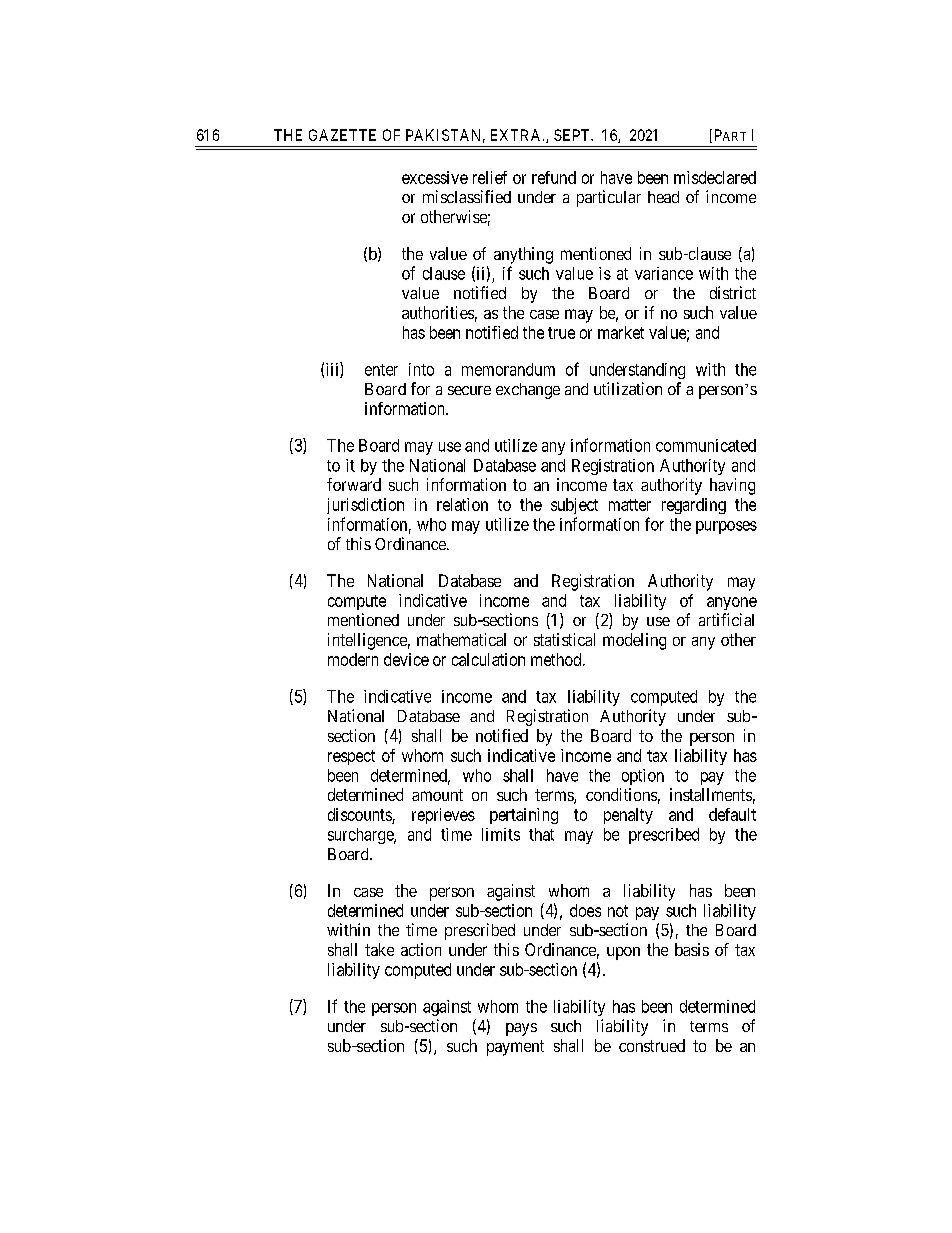 This screenshot has height=1233, width=952. What do you see at coordinates (379, 949) in the screenshot?
I see `take` at bounding box center [379, 949].
